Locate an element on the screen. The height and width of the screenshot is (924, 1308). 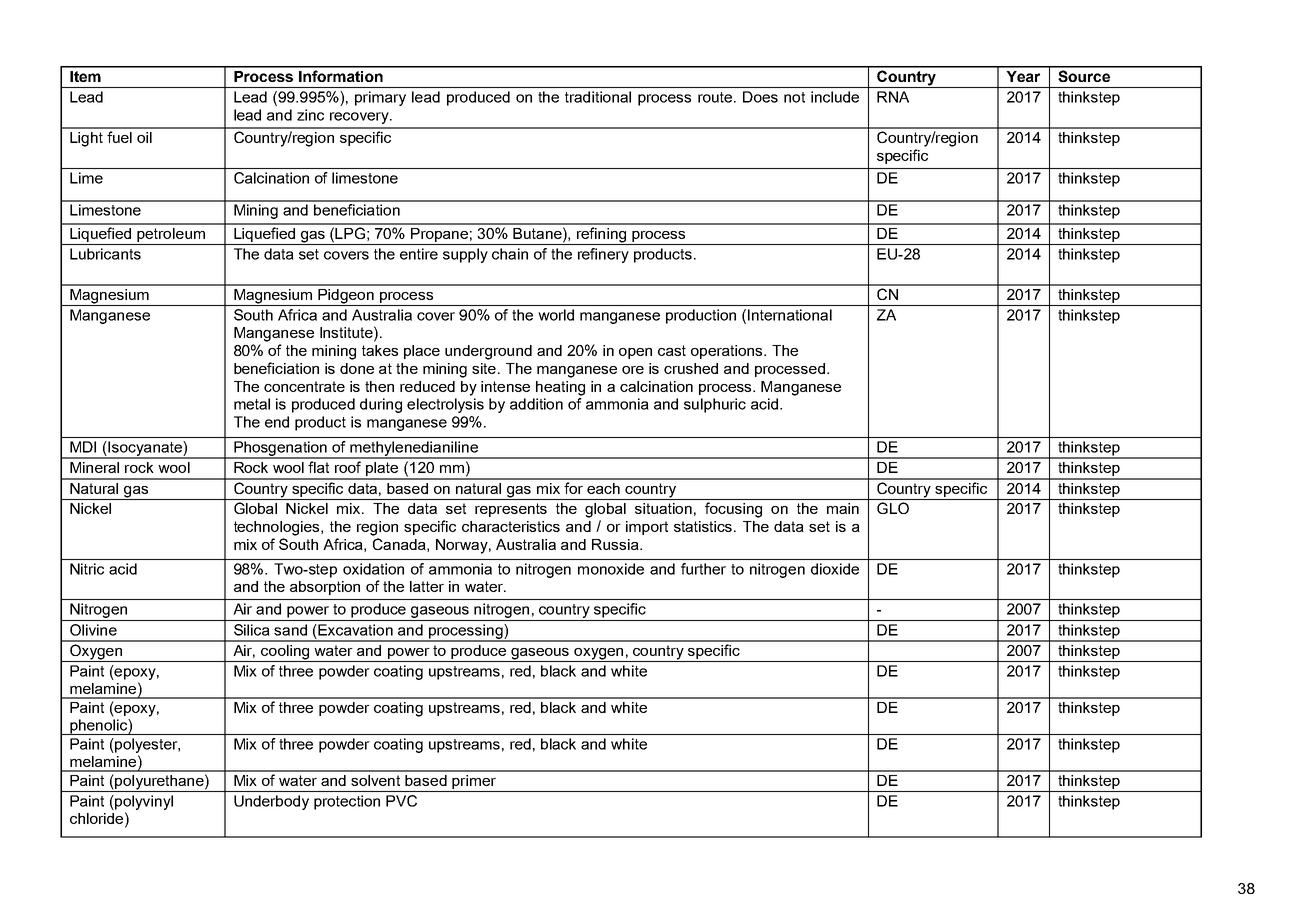
Underbody is located at coordinates (271, 802).
